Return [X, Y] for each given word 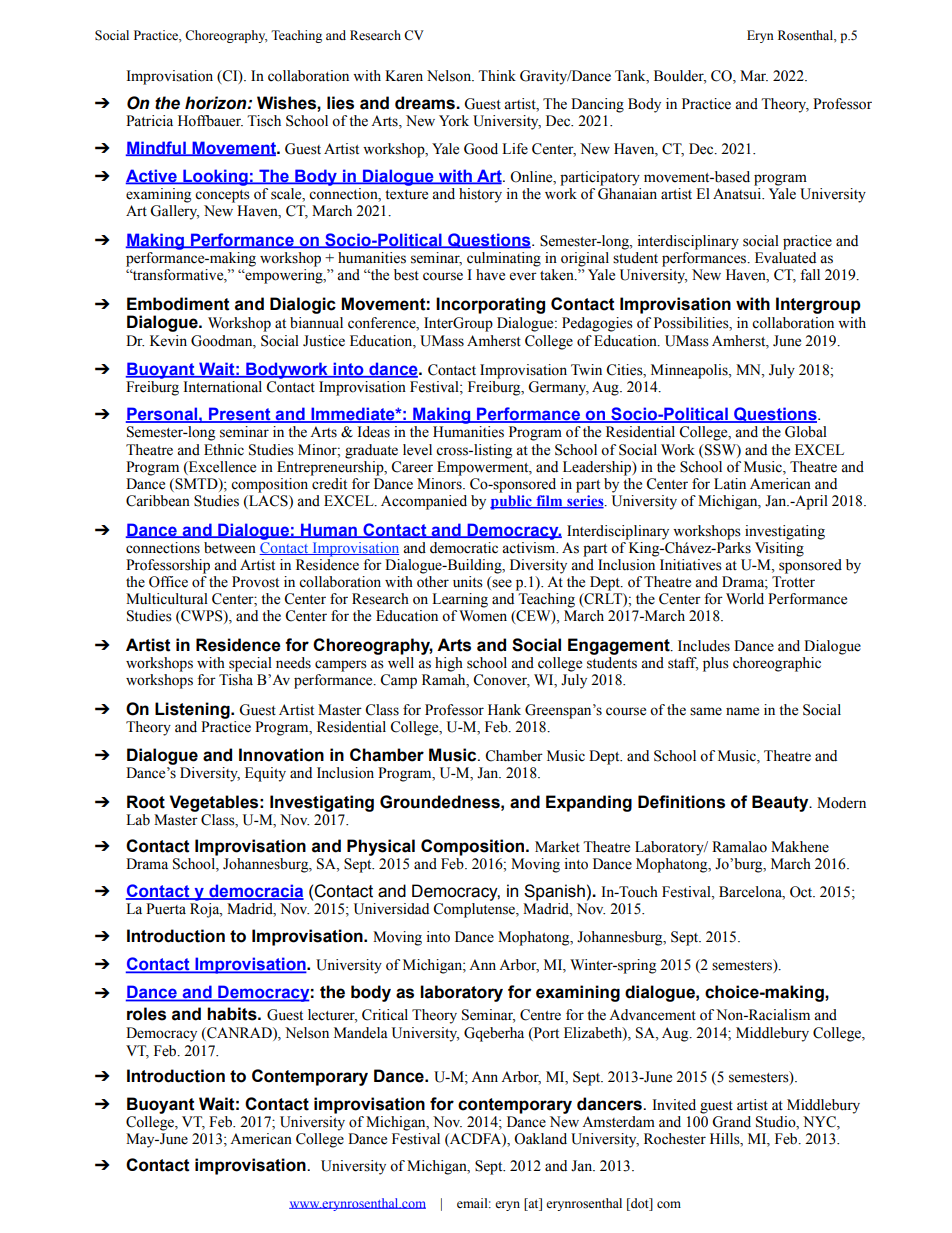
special [250, 664]
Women [483, 616]
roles [146, 1014]
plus [716, 664]
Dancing [597, 105]
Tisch [264, 121]
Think [497, 75]
